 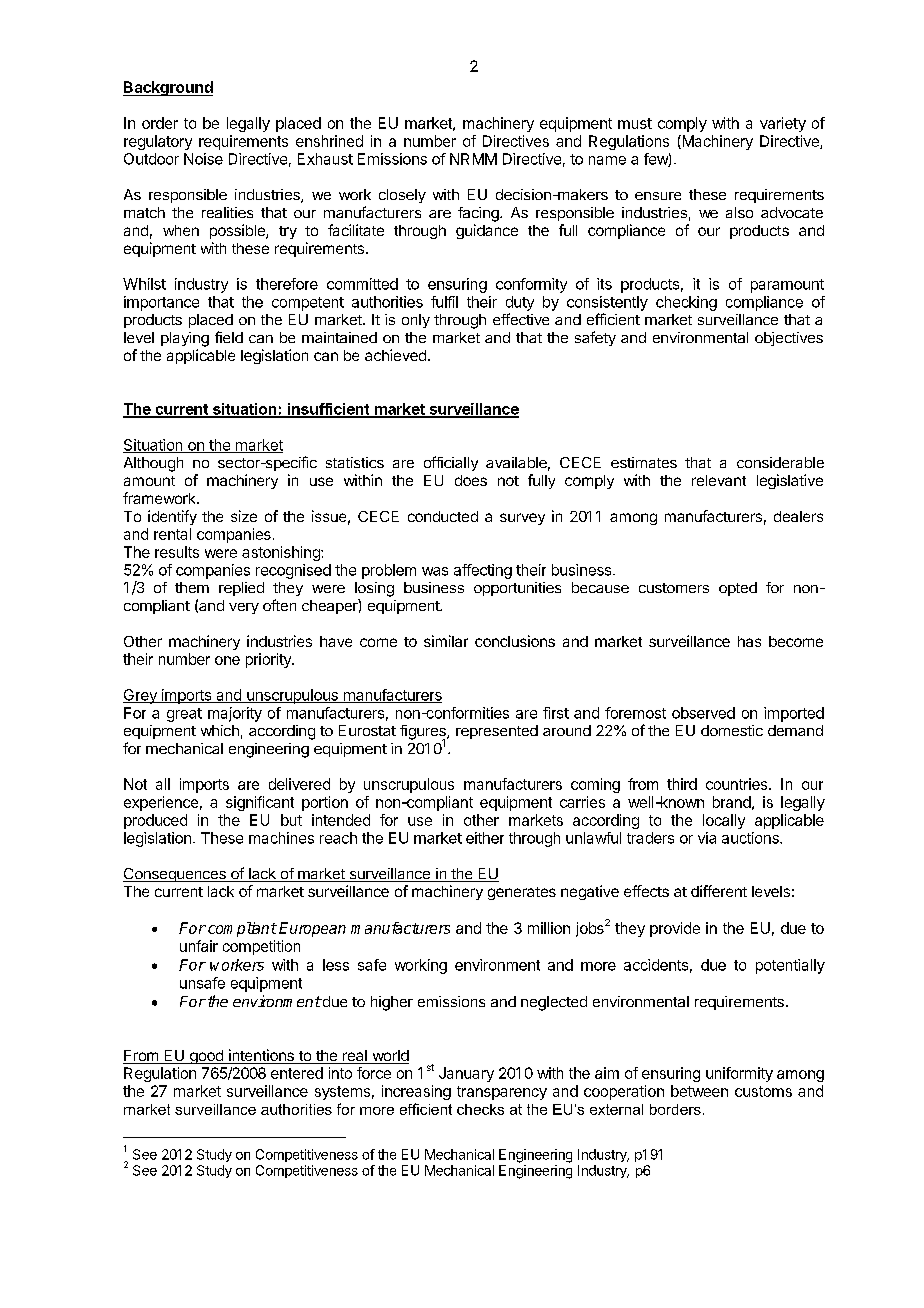 I want to click on closely, so click(x=402, y=196).
